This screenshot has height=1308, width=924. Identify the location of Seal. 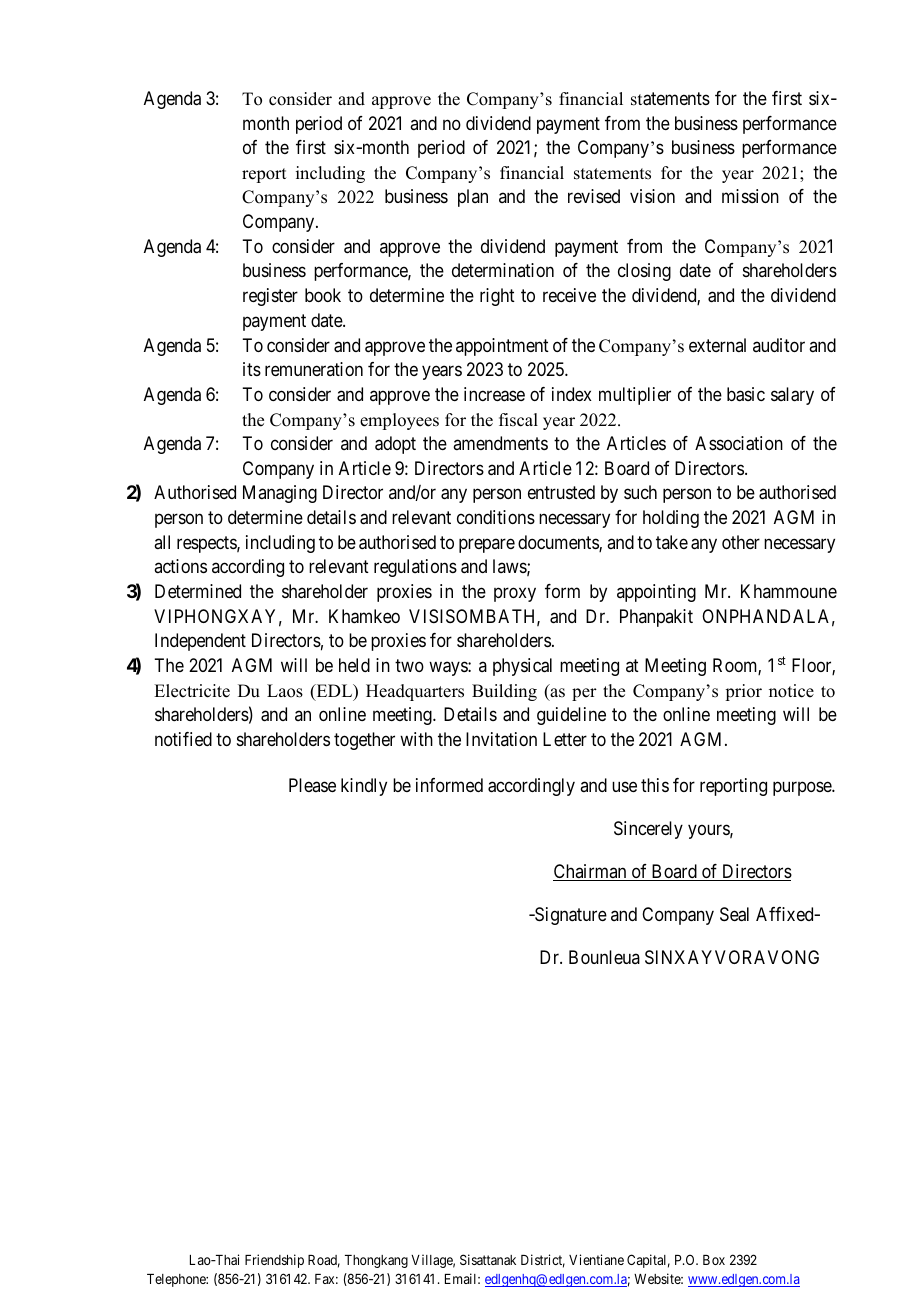
(734, 914).
